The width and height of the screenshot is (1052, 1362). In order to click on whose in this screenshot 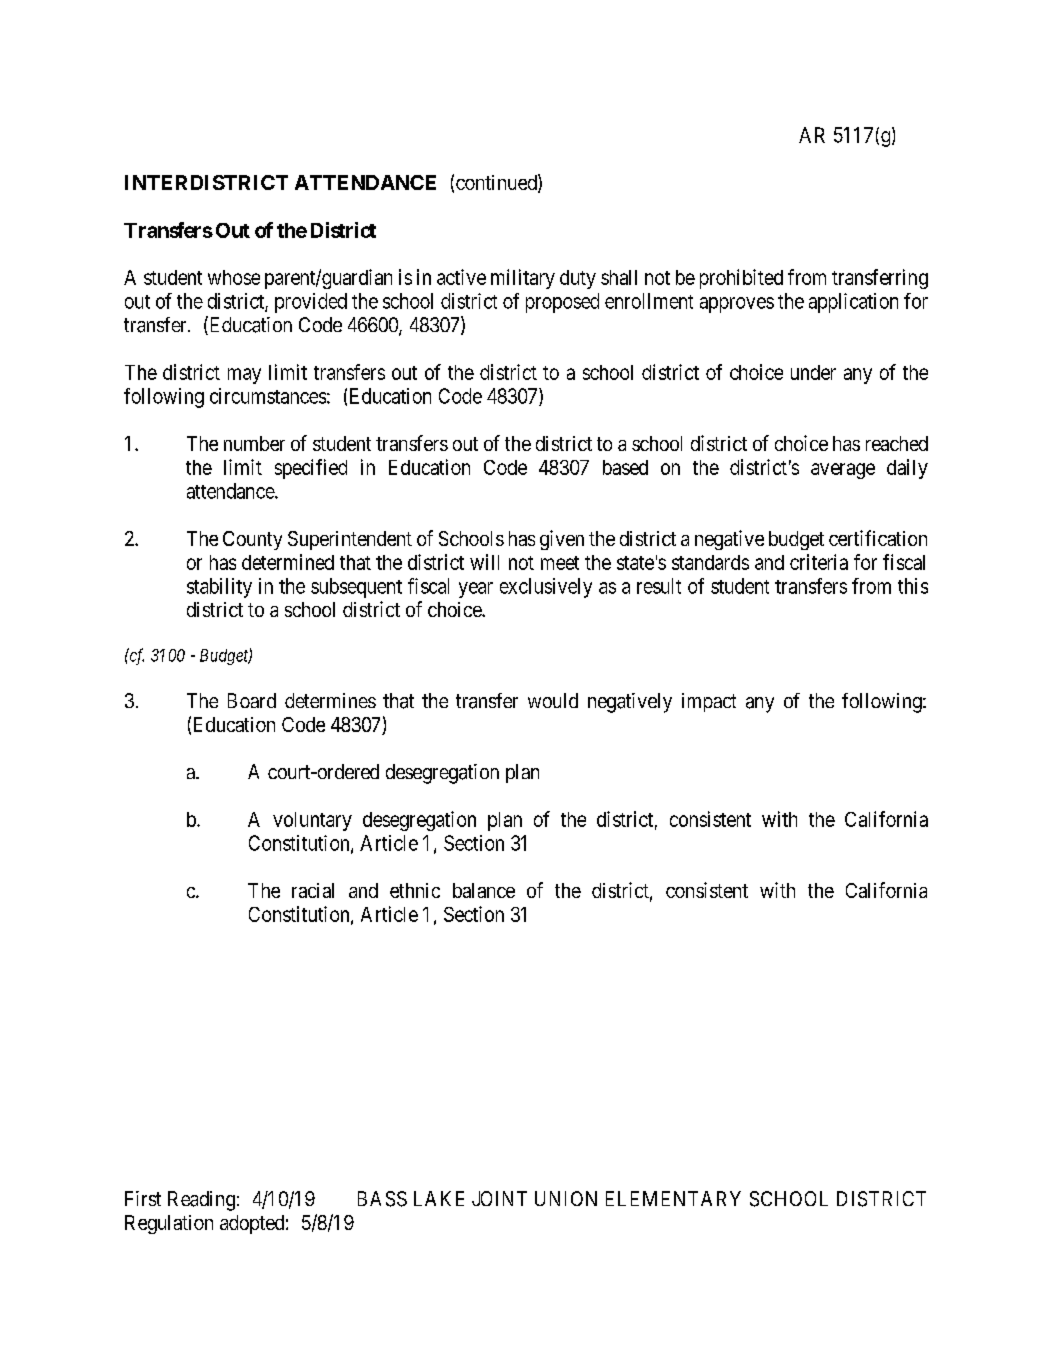, I will do `click(234, 277)`.
